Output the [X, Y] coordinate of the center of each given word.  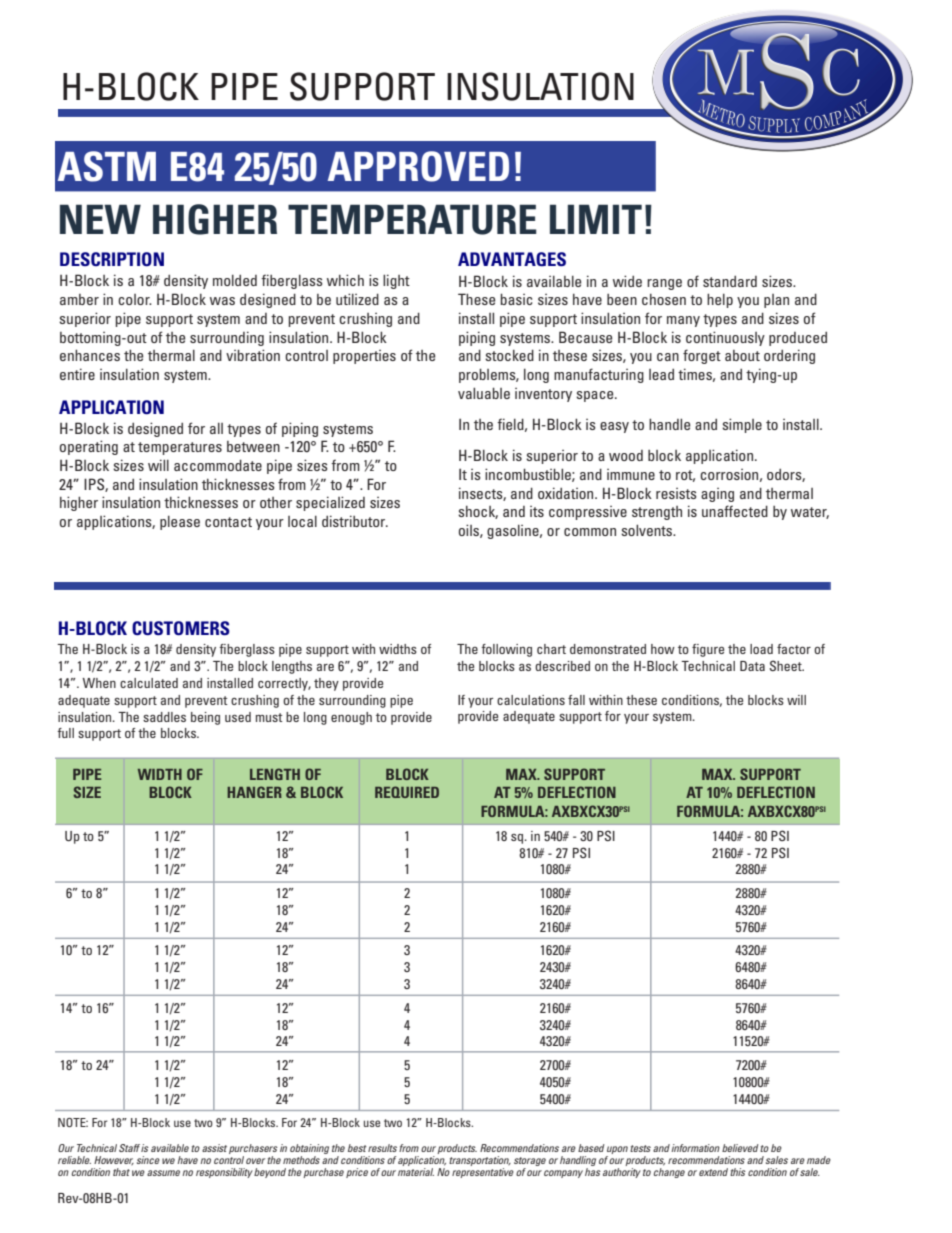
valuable [484, 393]
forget [702, 356]
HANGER [254, 792]
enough [351, 718]
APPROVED [418, 166]
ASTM [107, 166]
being [205, 718]
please [180, 522]
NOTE [73, 1122]
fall [576, 700]
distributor [354, 521]
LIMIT [596, 219]
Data [752, 666]
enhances [90, 355]
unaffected [735, 511]
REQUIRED [407, 792]
